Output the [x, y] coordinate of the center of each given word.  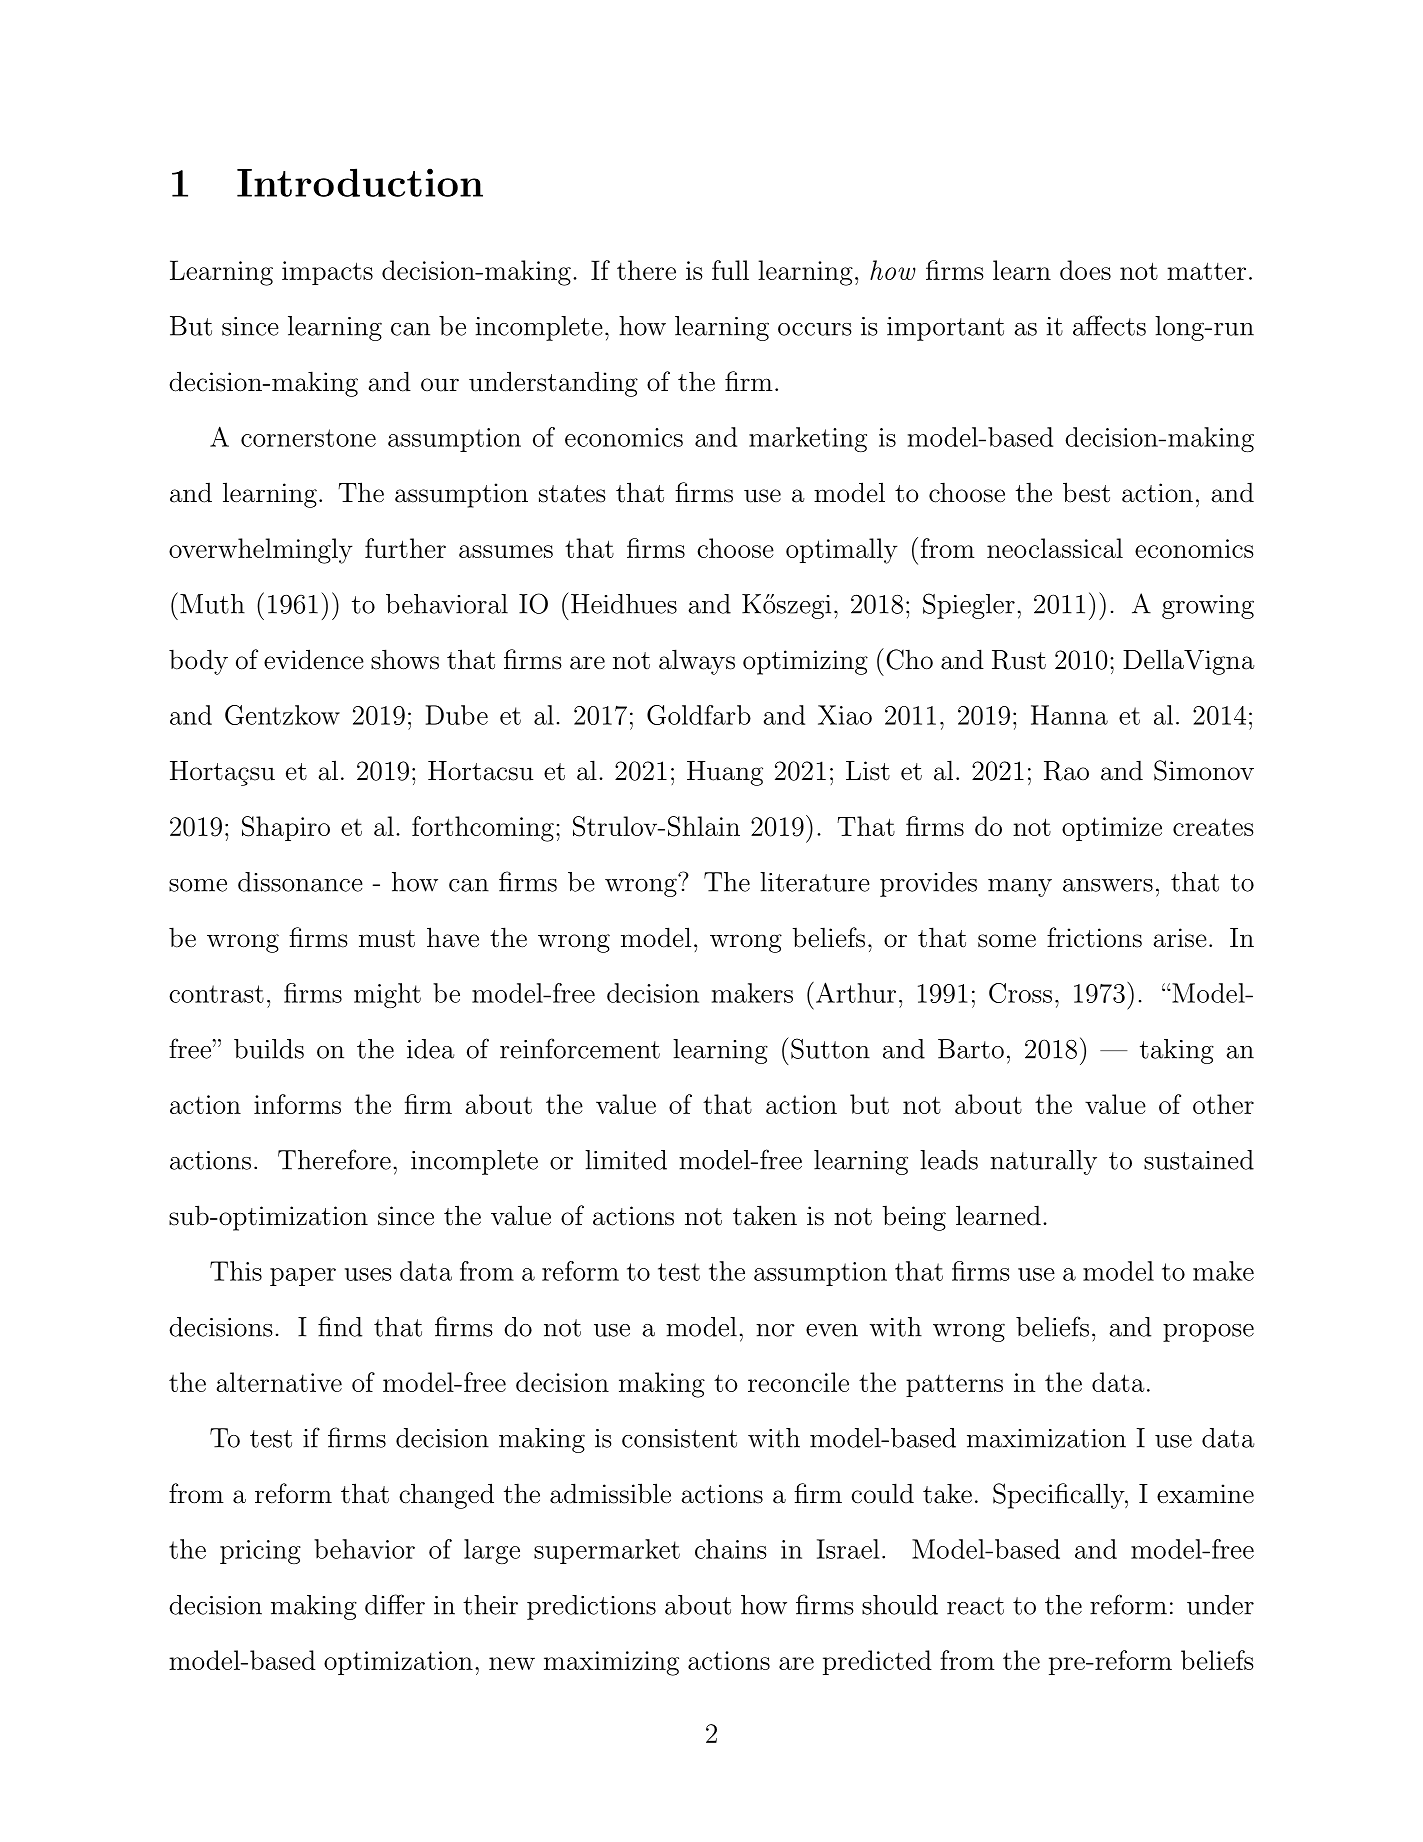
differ [395, 1604]
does [1085, 270]
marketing [808, 439]
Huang [725, 773]
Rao [1066, 771]
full [730, 270]
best [1086, 492]
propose [1208, 1333]
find [340, 1326]
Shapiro [286, 828]
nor [775, 1330]
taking [1177, 1051]
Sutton [830, 1048]
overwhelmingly [261, 551]
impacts [327, 273]
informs [297, 1104]
